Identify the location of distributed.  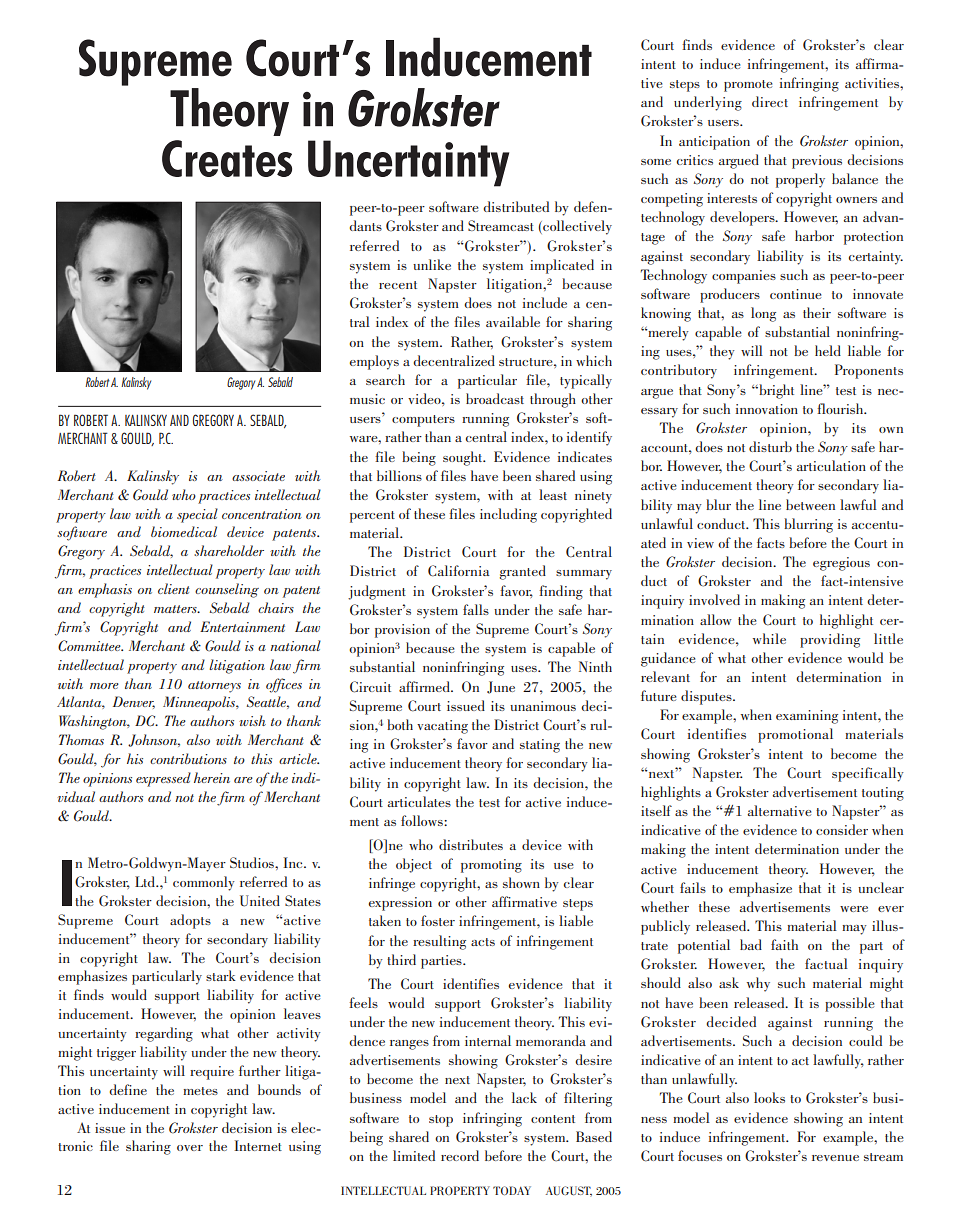
(516, 206).
